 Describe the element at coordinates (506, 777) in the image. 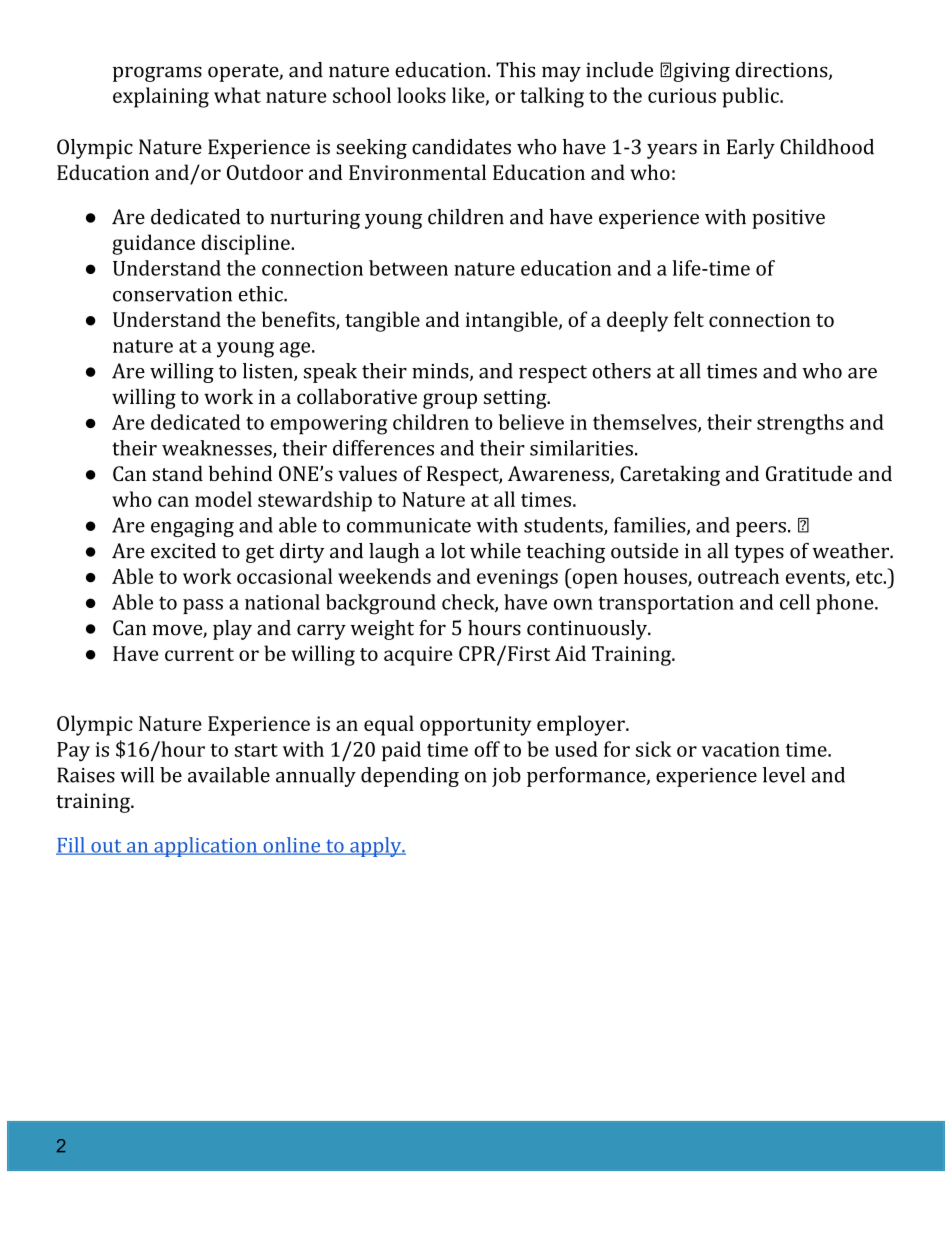

I see `job` at that location.
